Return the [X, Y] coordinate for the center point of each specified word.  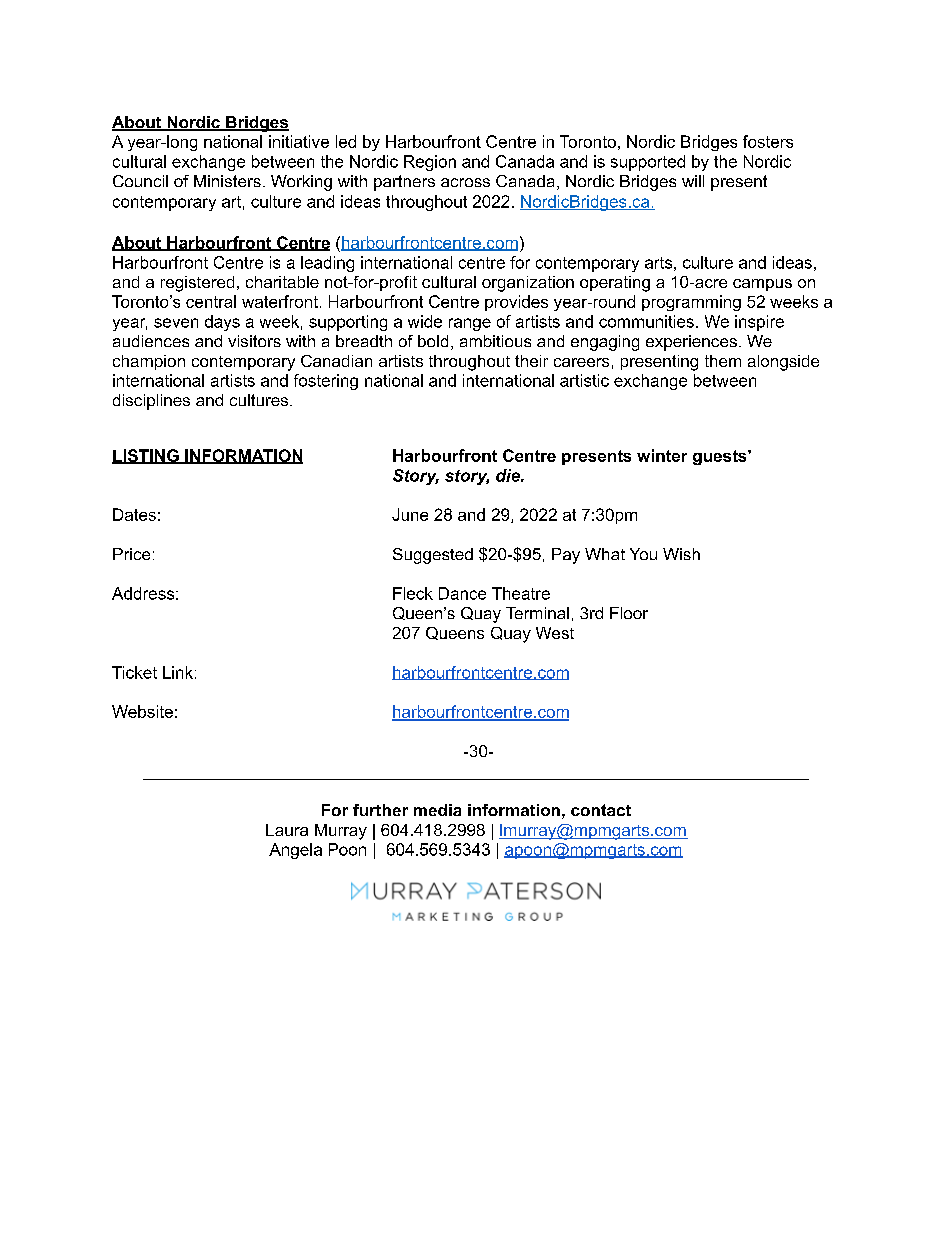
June [410, 514]
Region [430, 163]
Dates [134, 514]
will [693, 181]
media [437, 810]
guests [721, 457]
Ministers [227, 181]
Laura [287, 830]
